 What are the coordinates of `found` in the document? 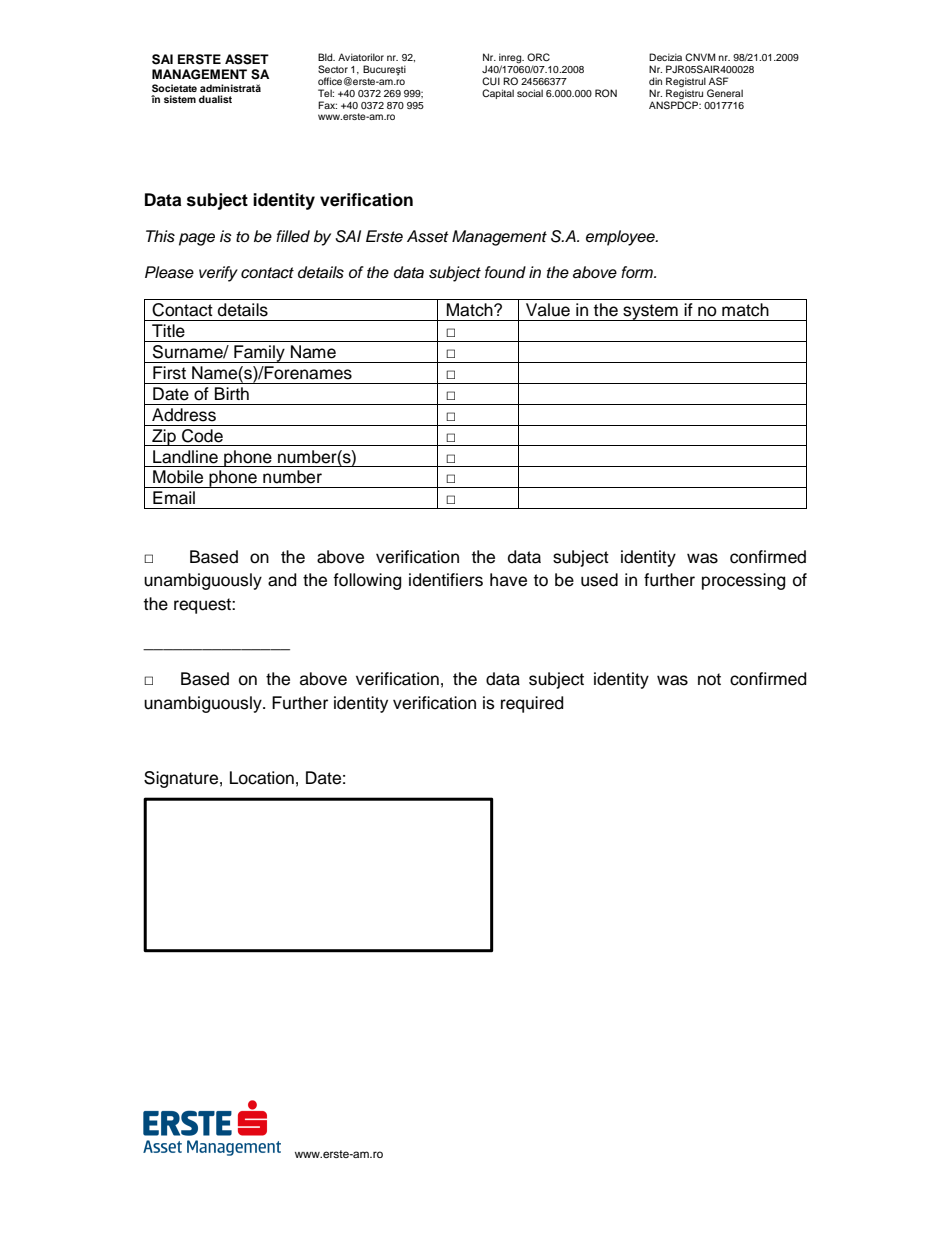 It's located at (505, 272).
